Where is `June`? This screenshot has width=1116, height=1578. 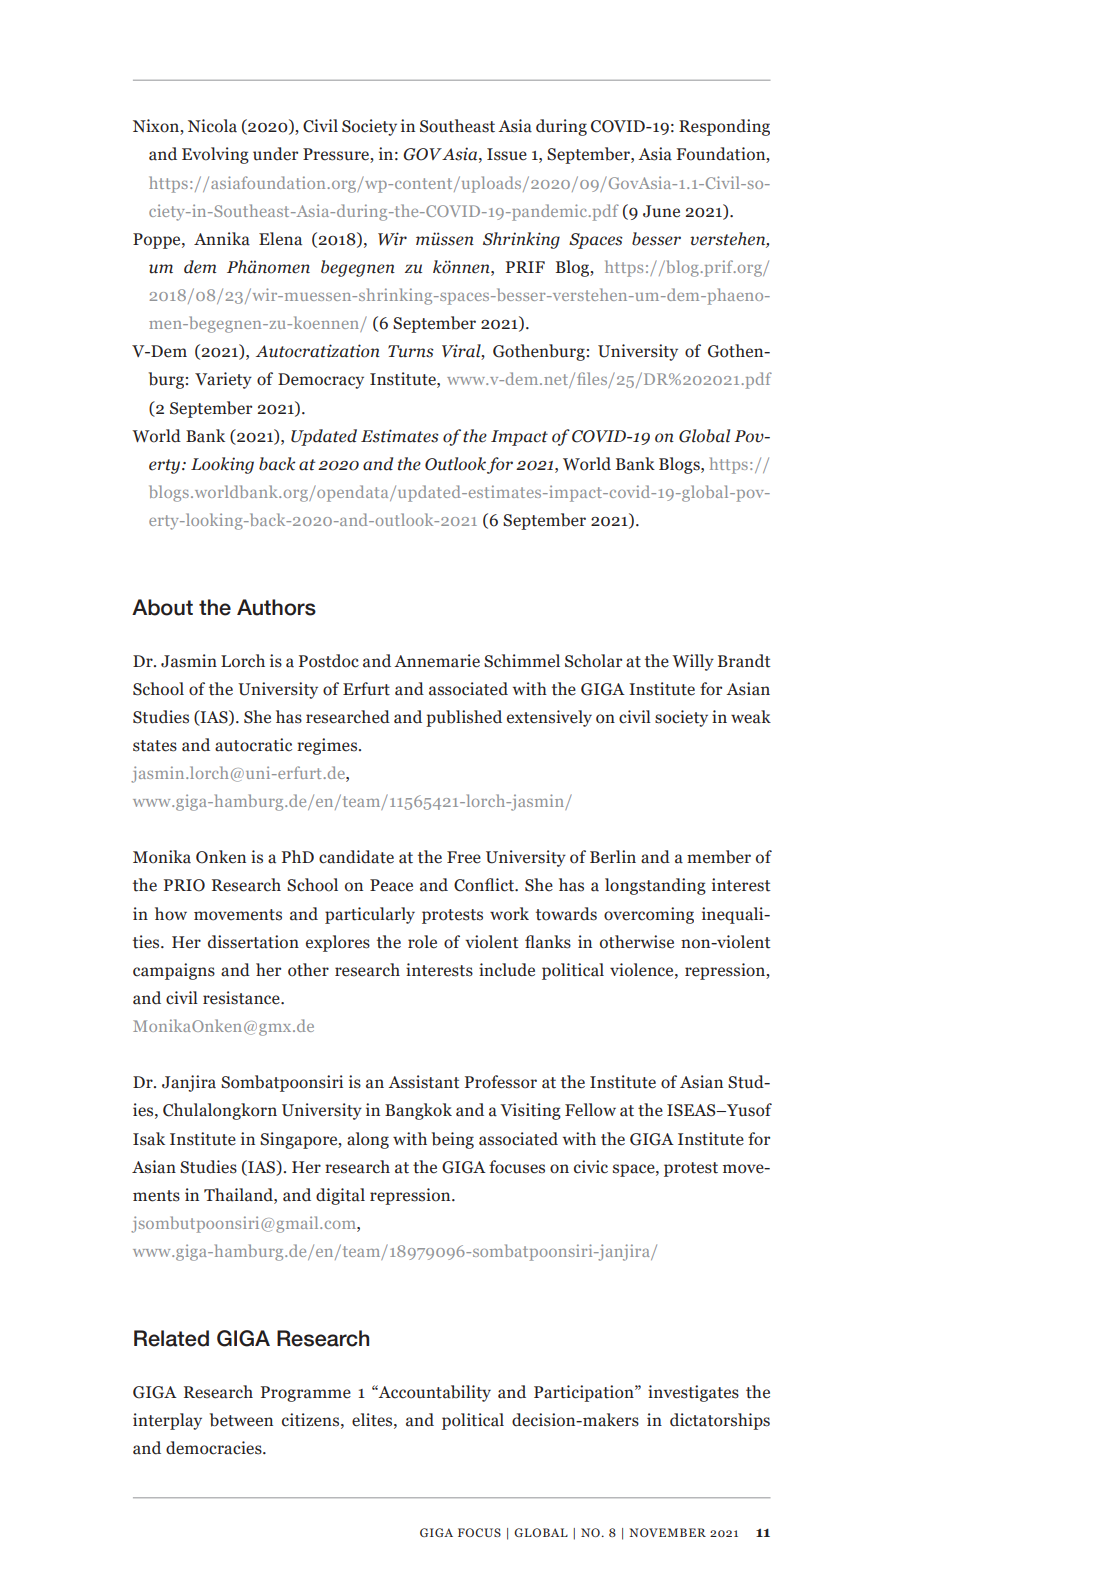 June is located at coordinates (661, 211).
